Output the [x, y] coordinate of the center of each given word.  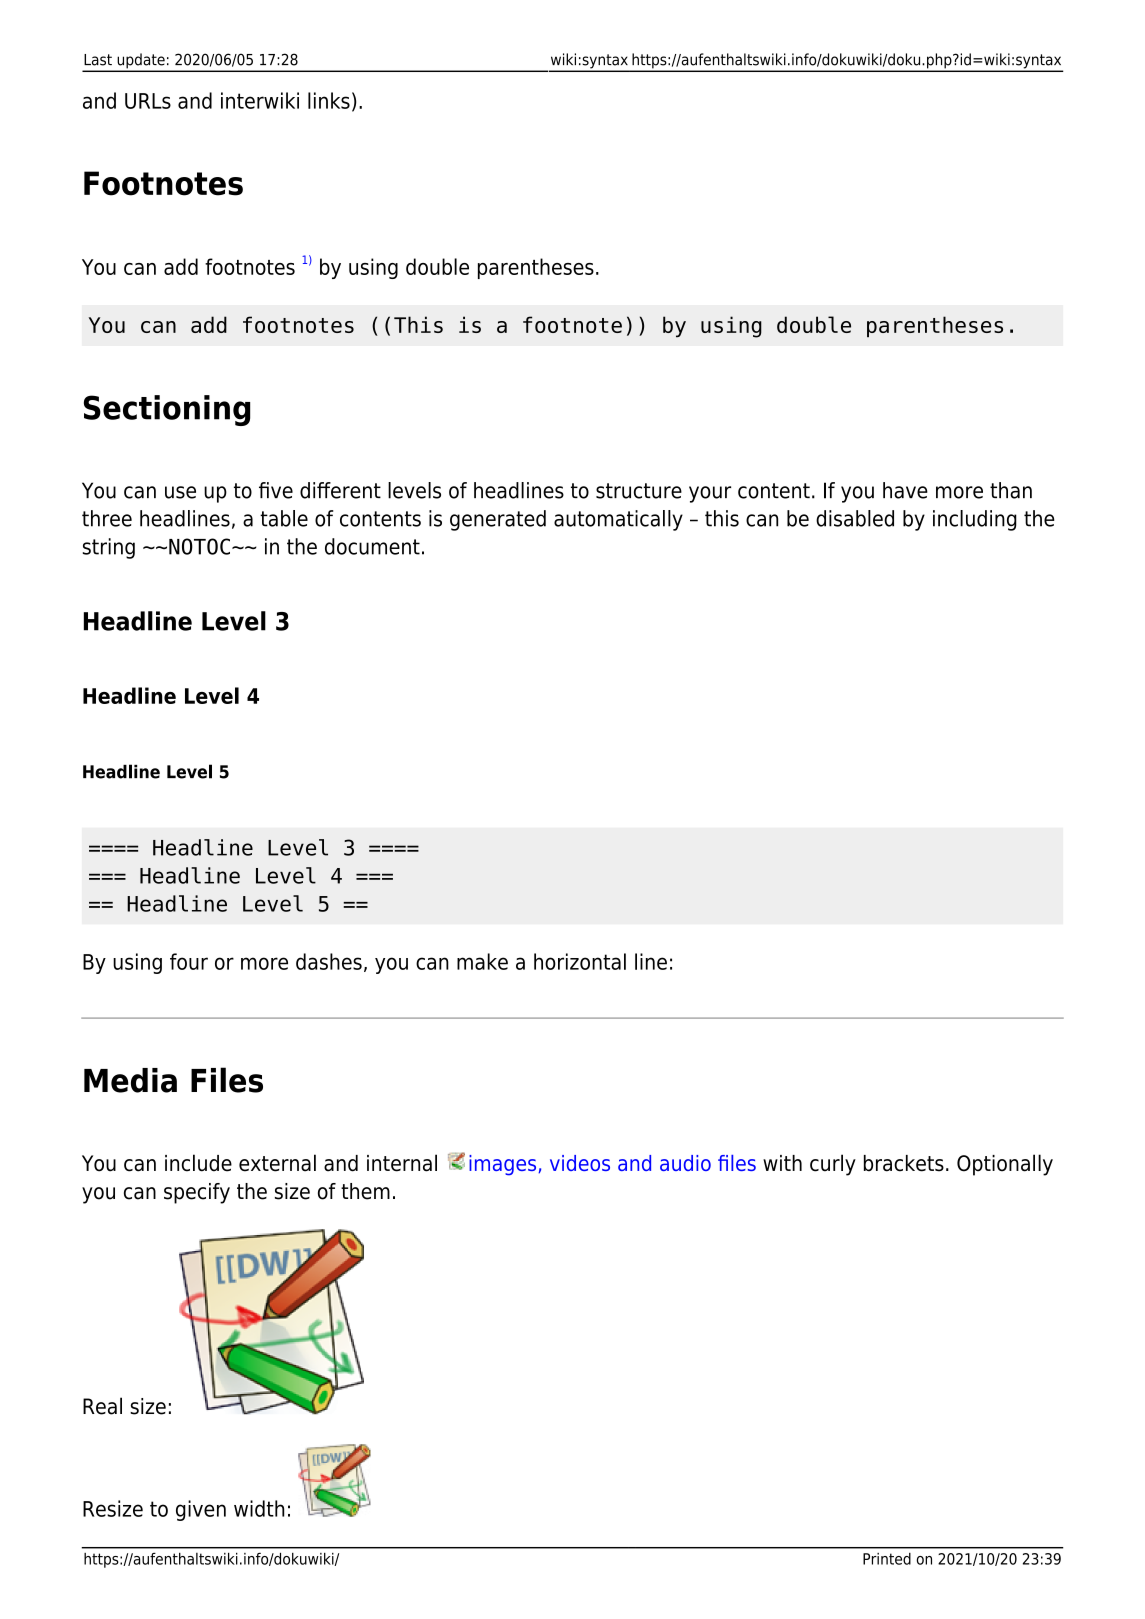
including [975, 520]
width [259, 1508]
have [905, 490]
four [189, 961]
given [201, 1510]
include [198, 1163]
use [180, 492]
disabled [855, 518]
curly [833, 1165]
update [141, 62]
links [329, 100]
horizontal [580, 961]
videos [580, 1163]
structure [639, 491]
